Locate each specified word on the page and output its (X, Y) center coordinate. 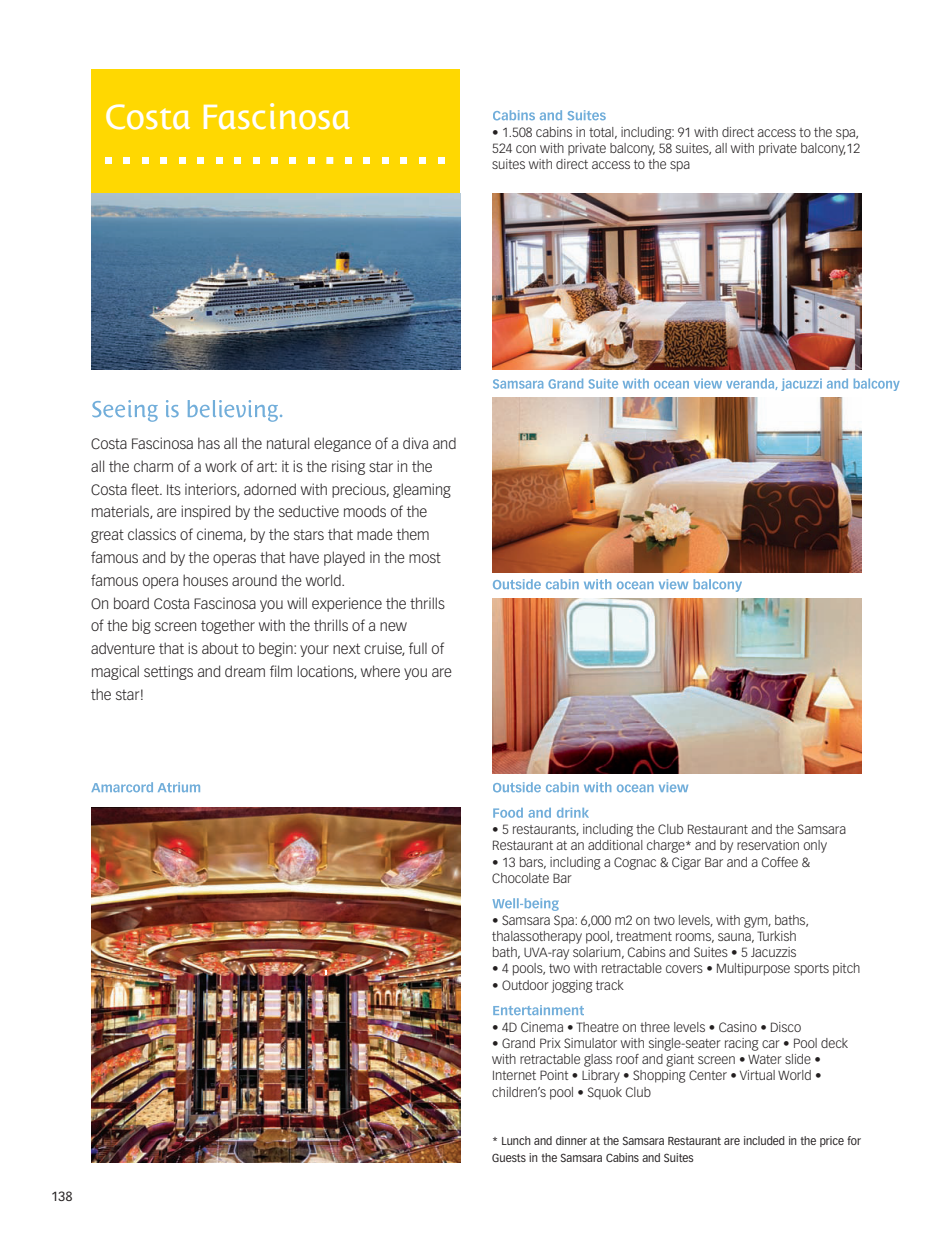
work (221, 466)
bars (533, 863)
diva (415, 443)
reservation (768, 845)
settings (168, 672)
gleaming (422, 490)
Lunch (516, 1140)
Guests (509, 1157)
